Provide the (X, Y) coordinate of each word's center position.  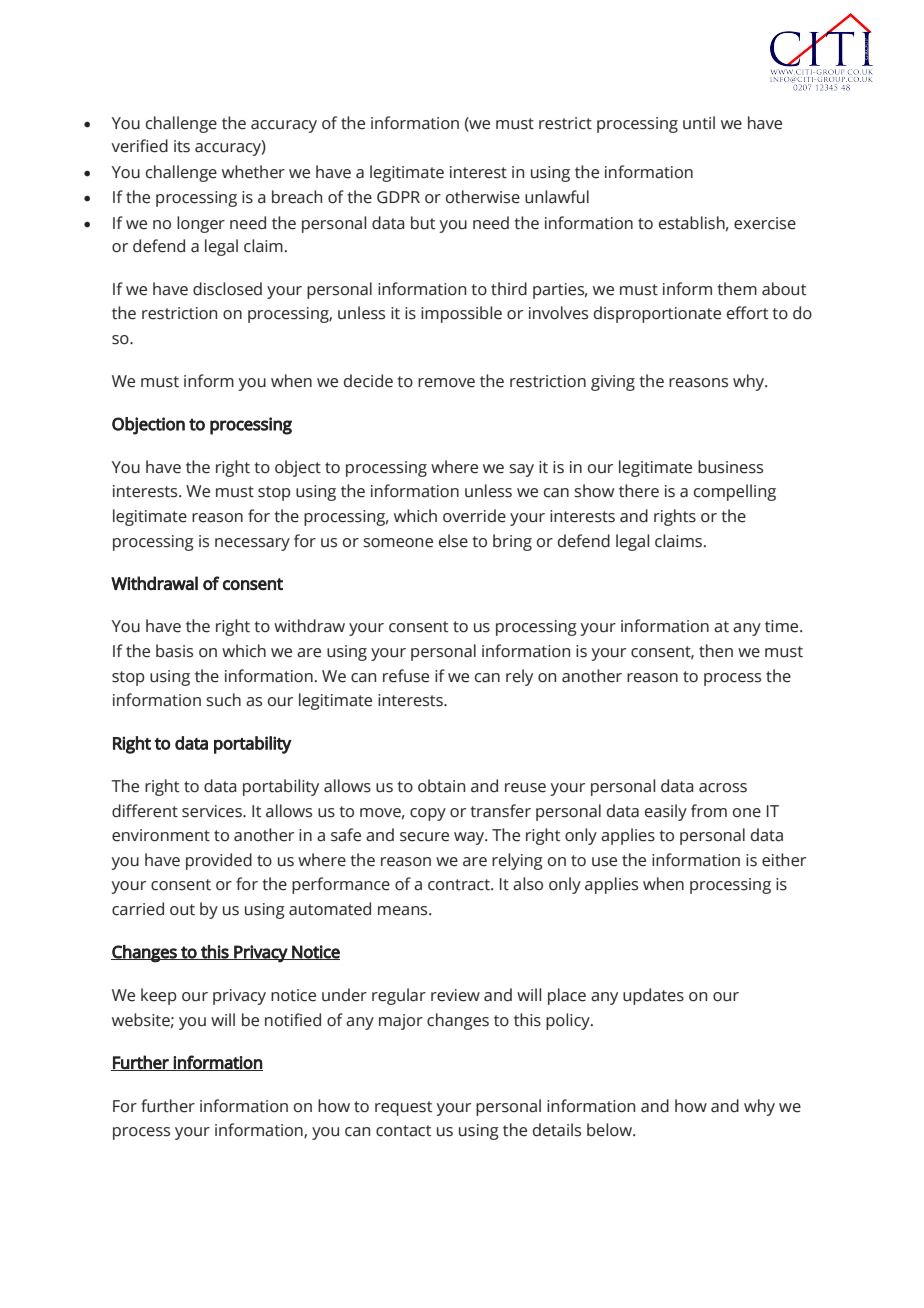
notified (293, 1020)
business (730, 467)
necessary (252, 544)
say (521, 470)
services (213, 811)
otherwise (483, 197)
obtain (441, 786)
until (699, 123)
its (182, 146)
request (403, 1108)
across (723, 788)
